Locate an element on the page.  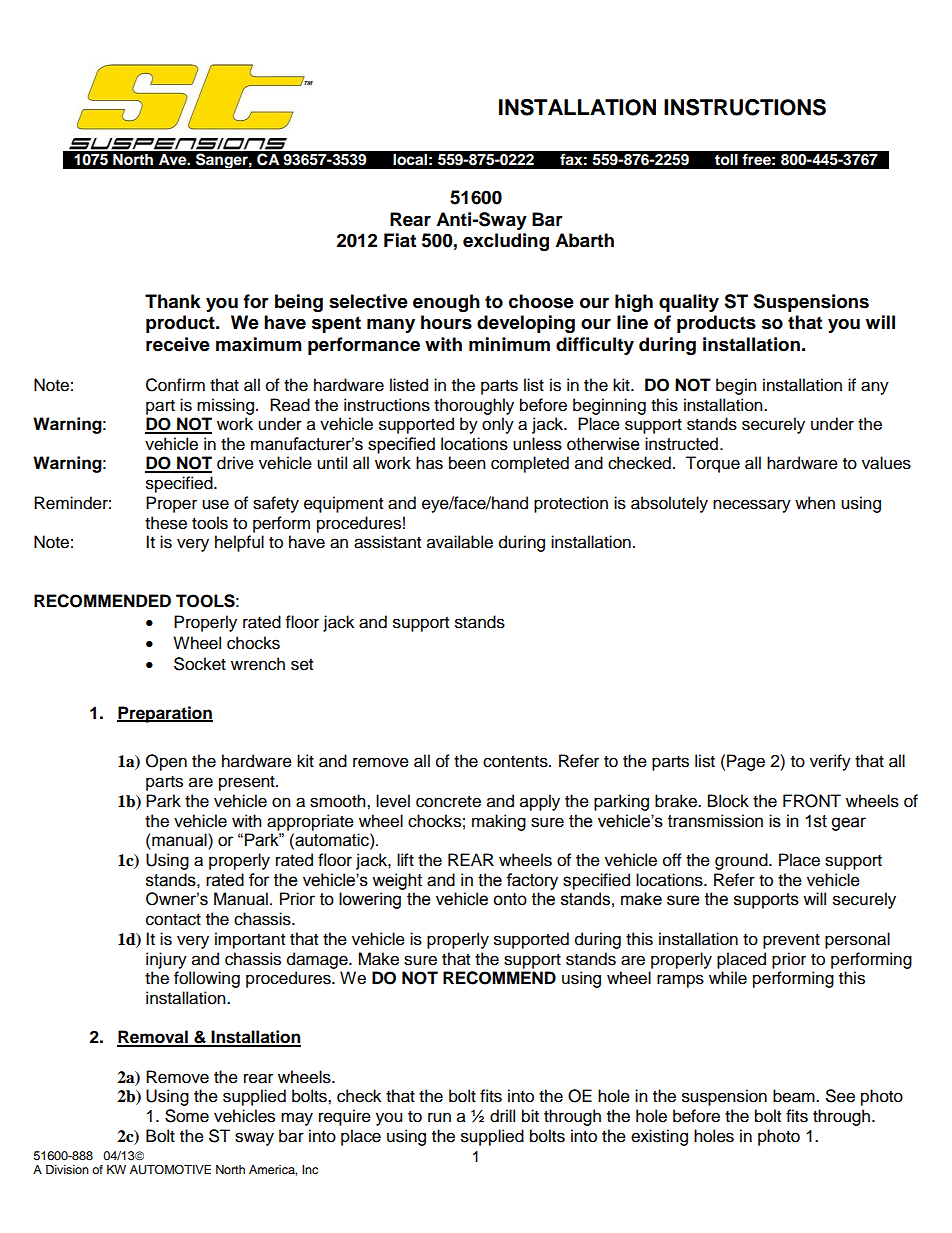
beam is located at coordinates (795, 1096).
